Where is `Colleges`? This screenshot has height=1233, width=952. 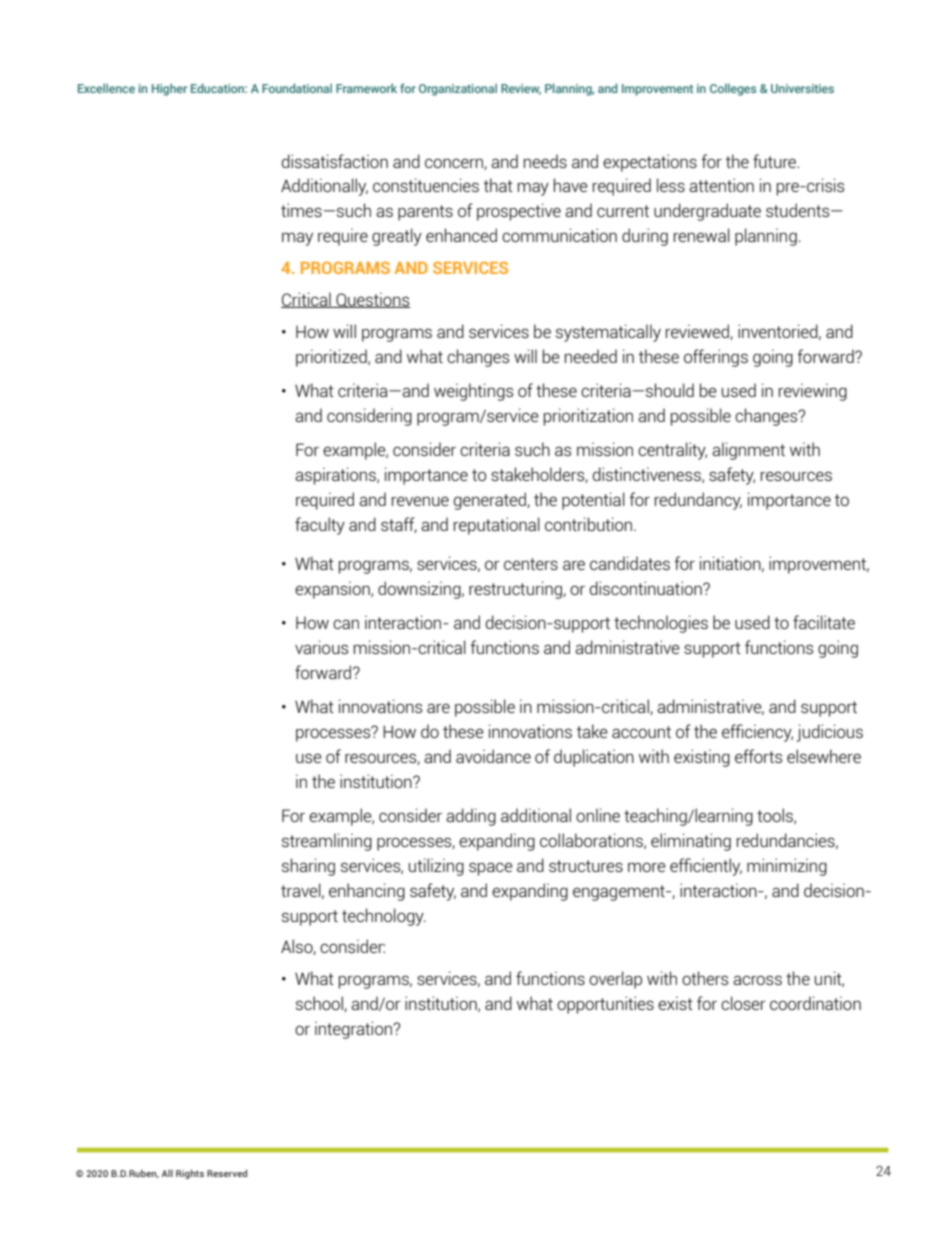 Colleges is located at coordinates (733, 89).
